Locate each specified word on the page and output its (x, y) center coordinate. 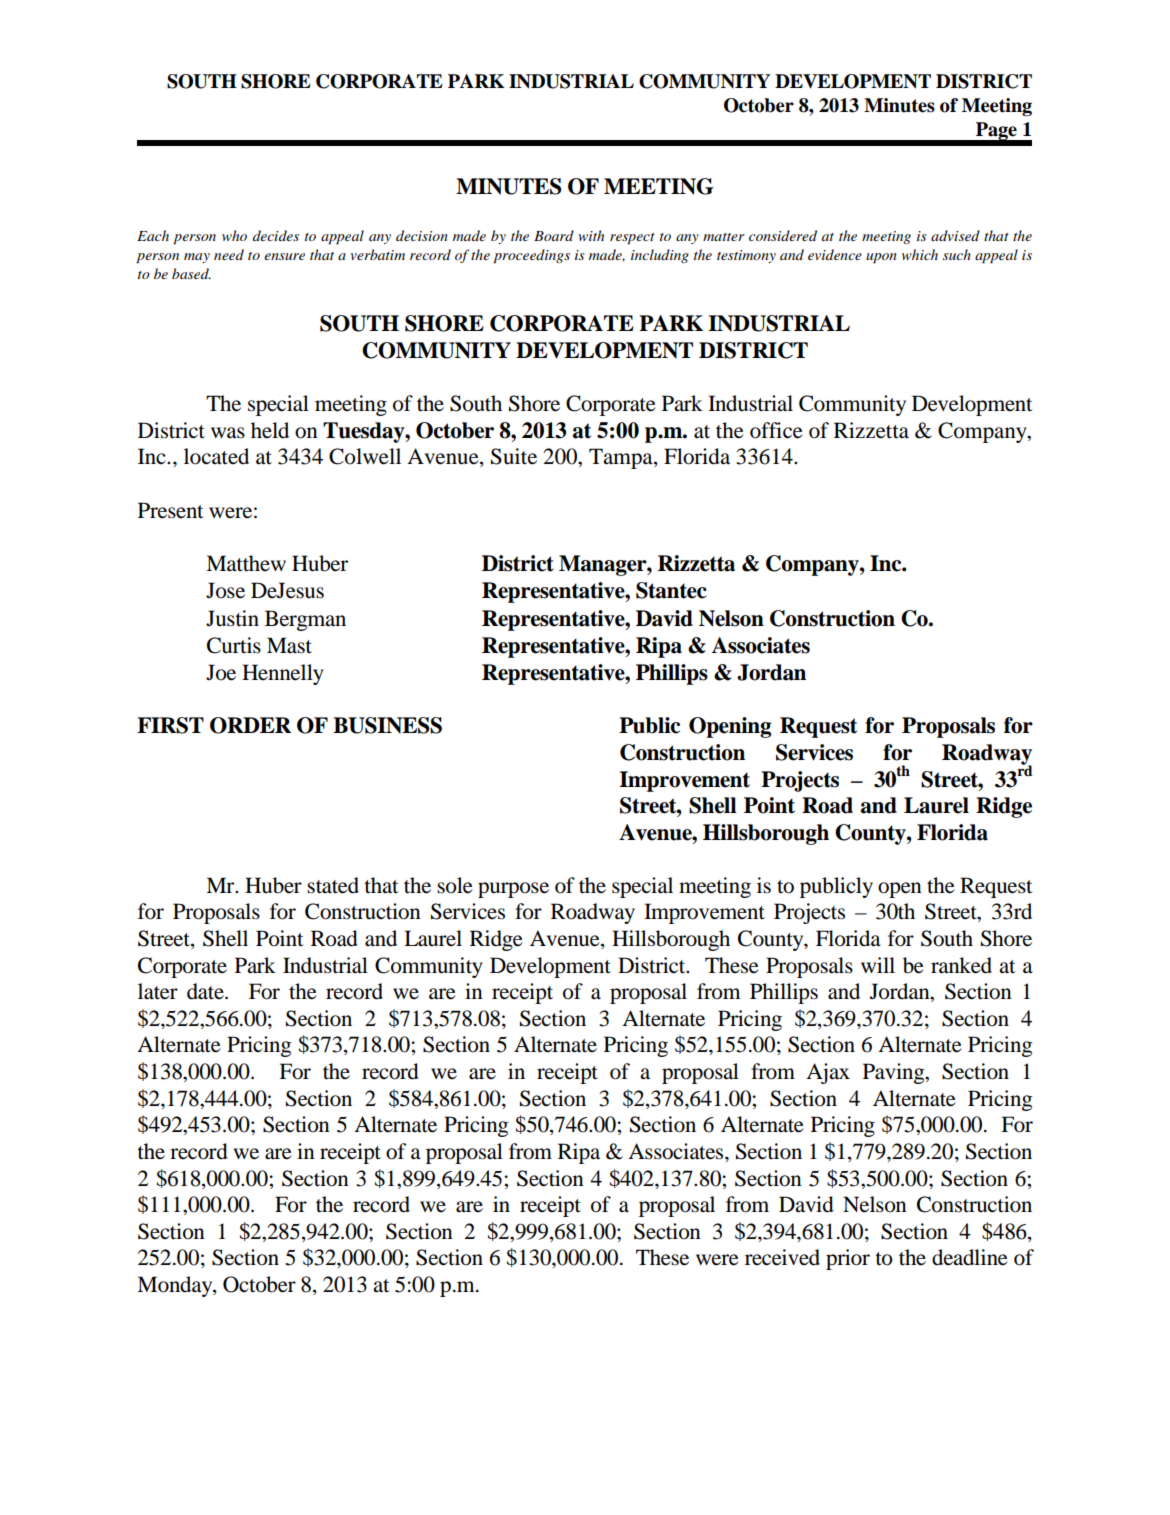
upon (881, 258)
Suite (514, 456)
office (776, 430)
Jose (225, 590)
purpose (513, 890)
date (206, 991)
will (878, 965)
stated (333, 885)
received (782, 1257)
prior (848, 1259)
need (229, 254)
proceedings (531, 256)
